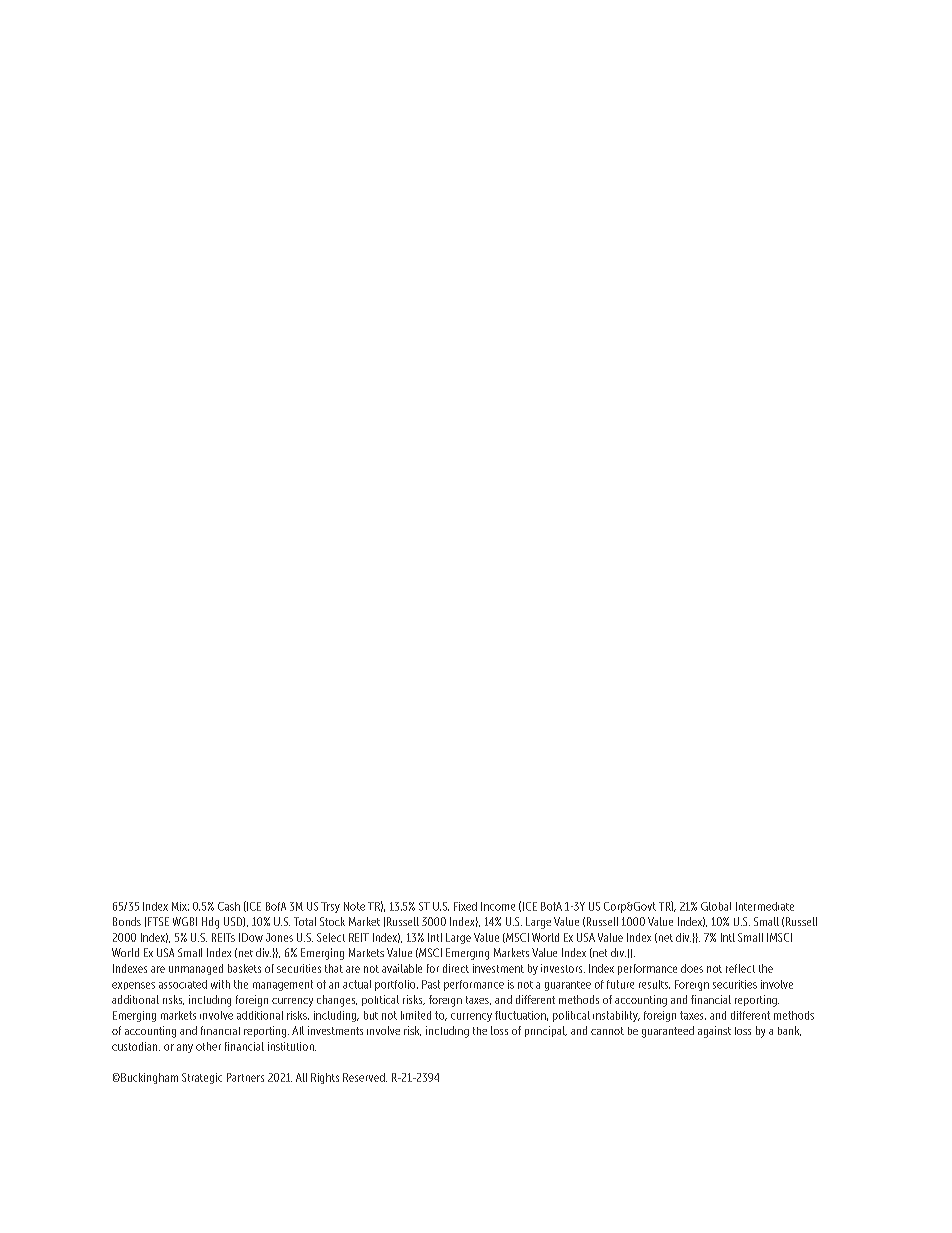 This screenshot has height=1233, width=952. Describe the element at coordinates (616, 1016) in the screenshot. I see `instability` at that location.
